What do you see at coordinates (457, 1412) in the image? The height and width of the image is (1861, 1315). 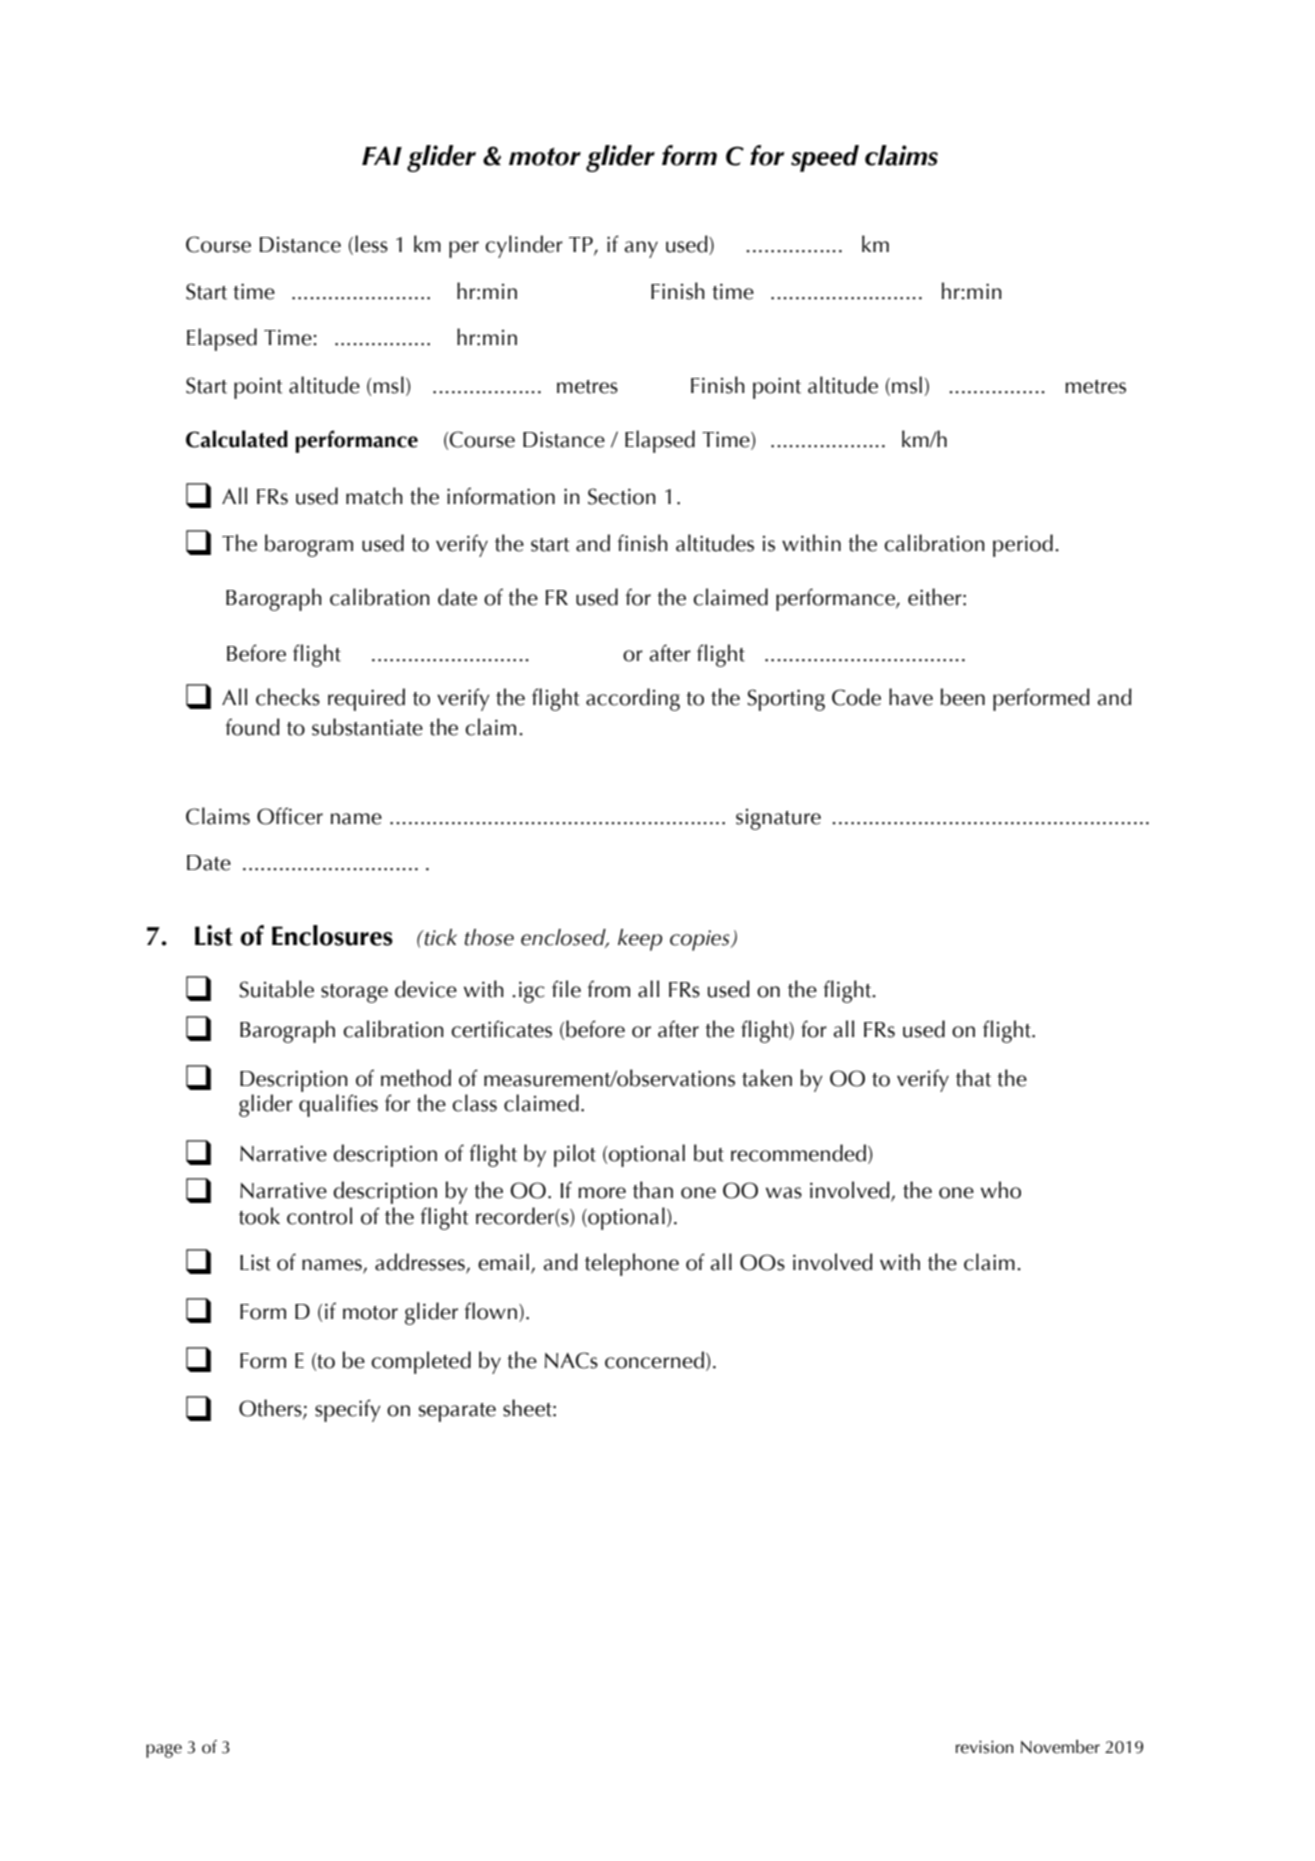 I see `separate` at bounding box center [457, 1412].
